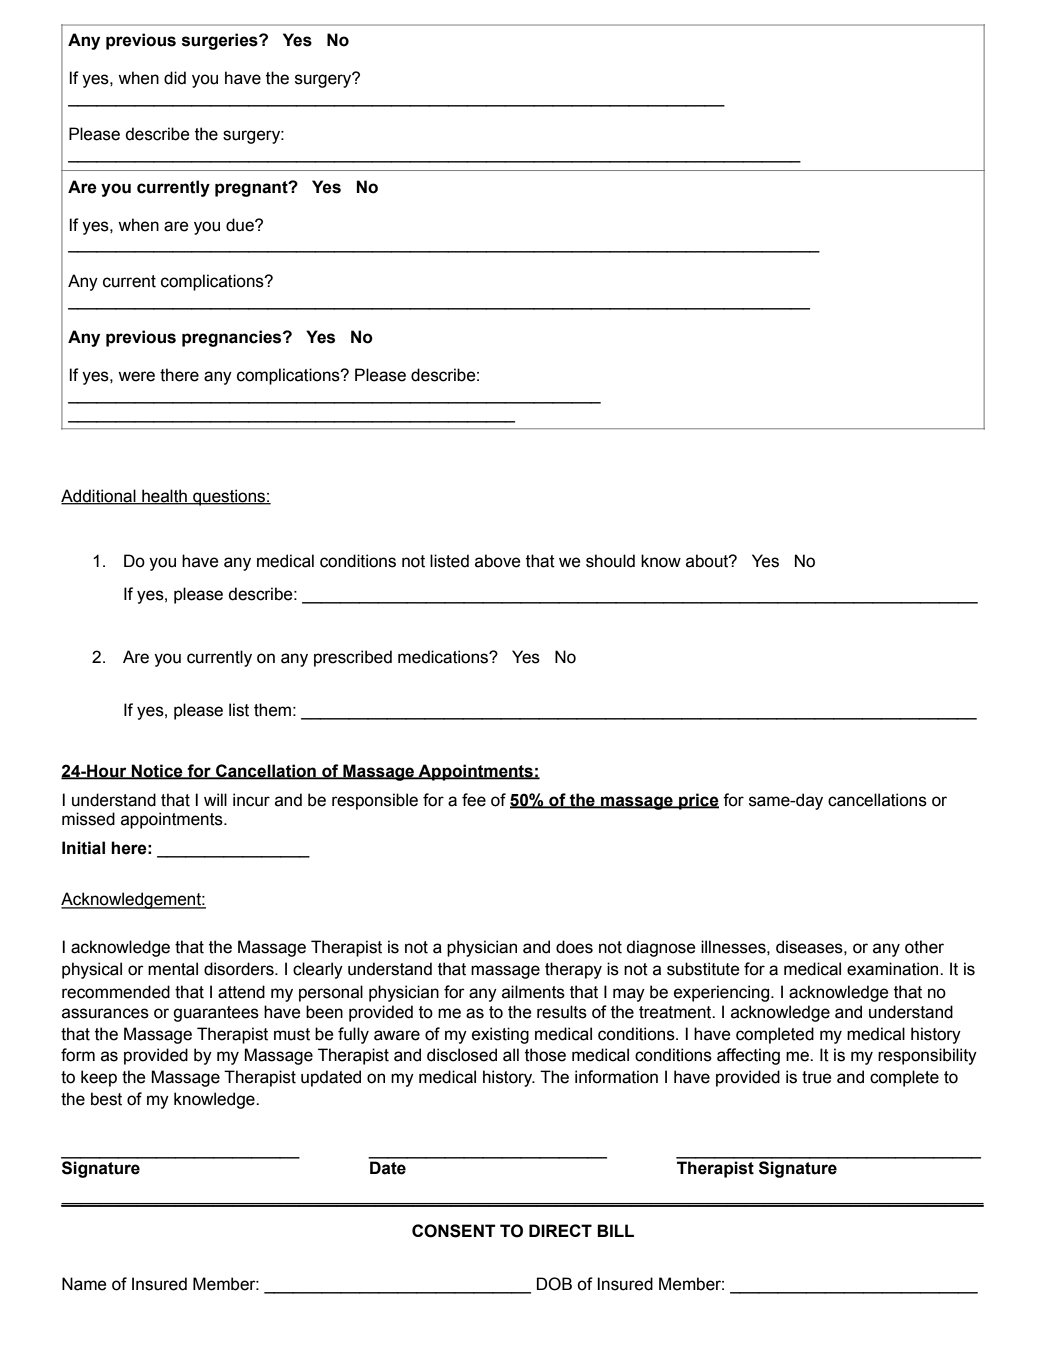 The height and width of the screenshot is (1353, 1046). What do you see at coordinates (175, 78) in the screenshot?
I see `did` at bounding box center [175, 78].
